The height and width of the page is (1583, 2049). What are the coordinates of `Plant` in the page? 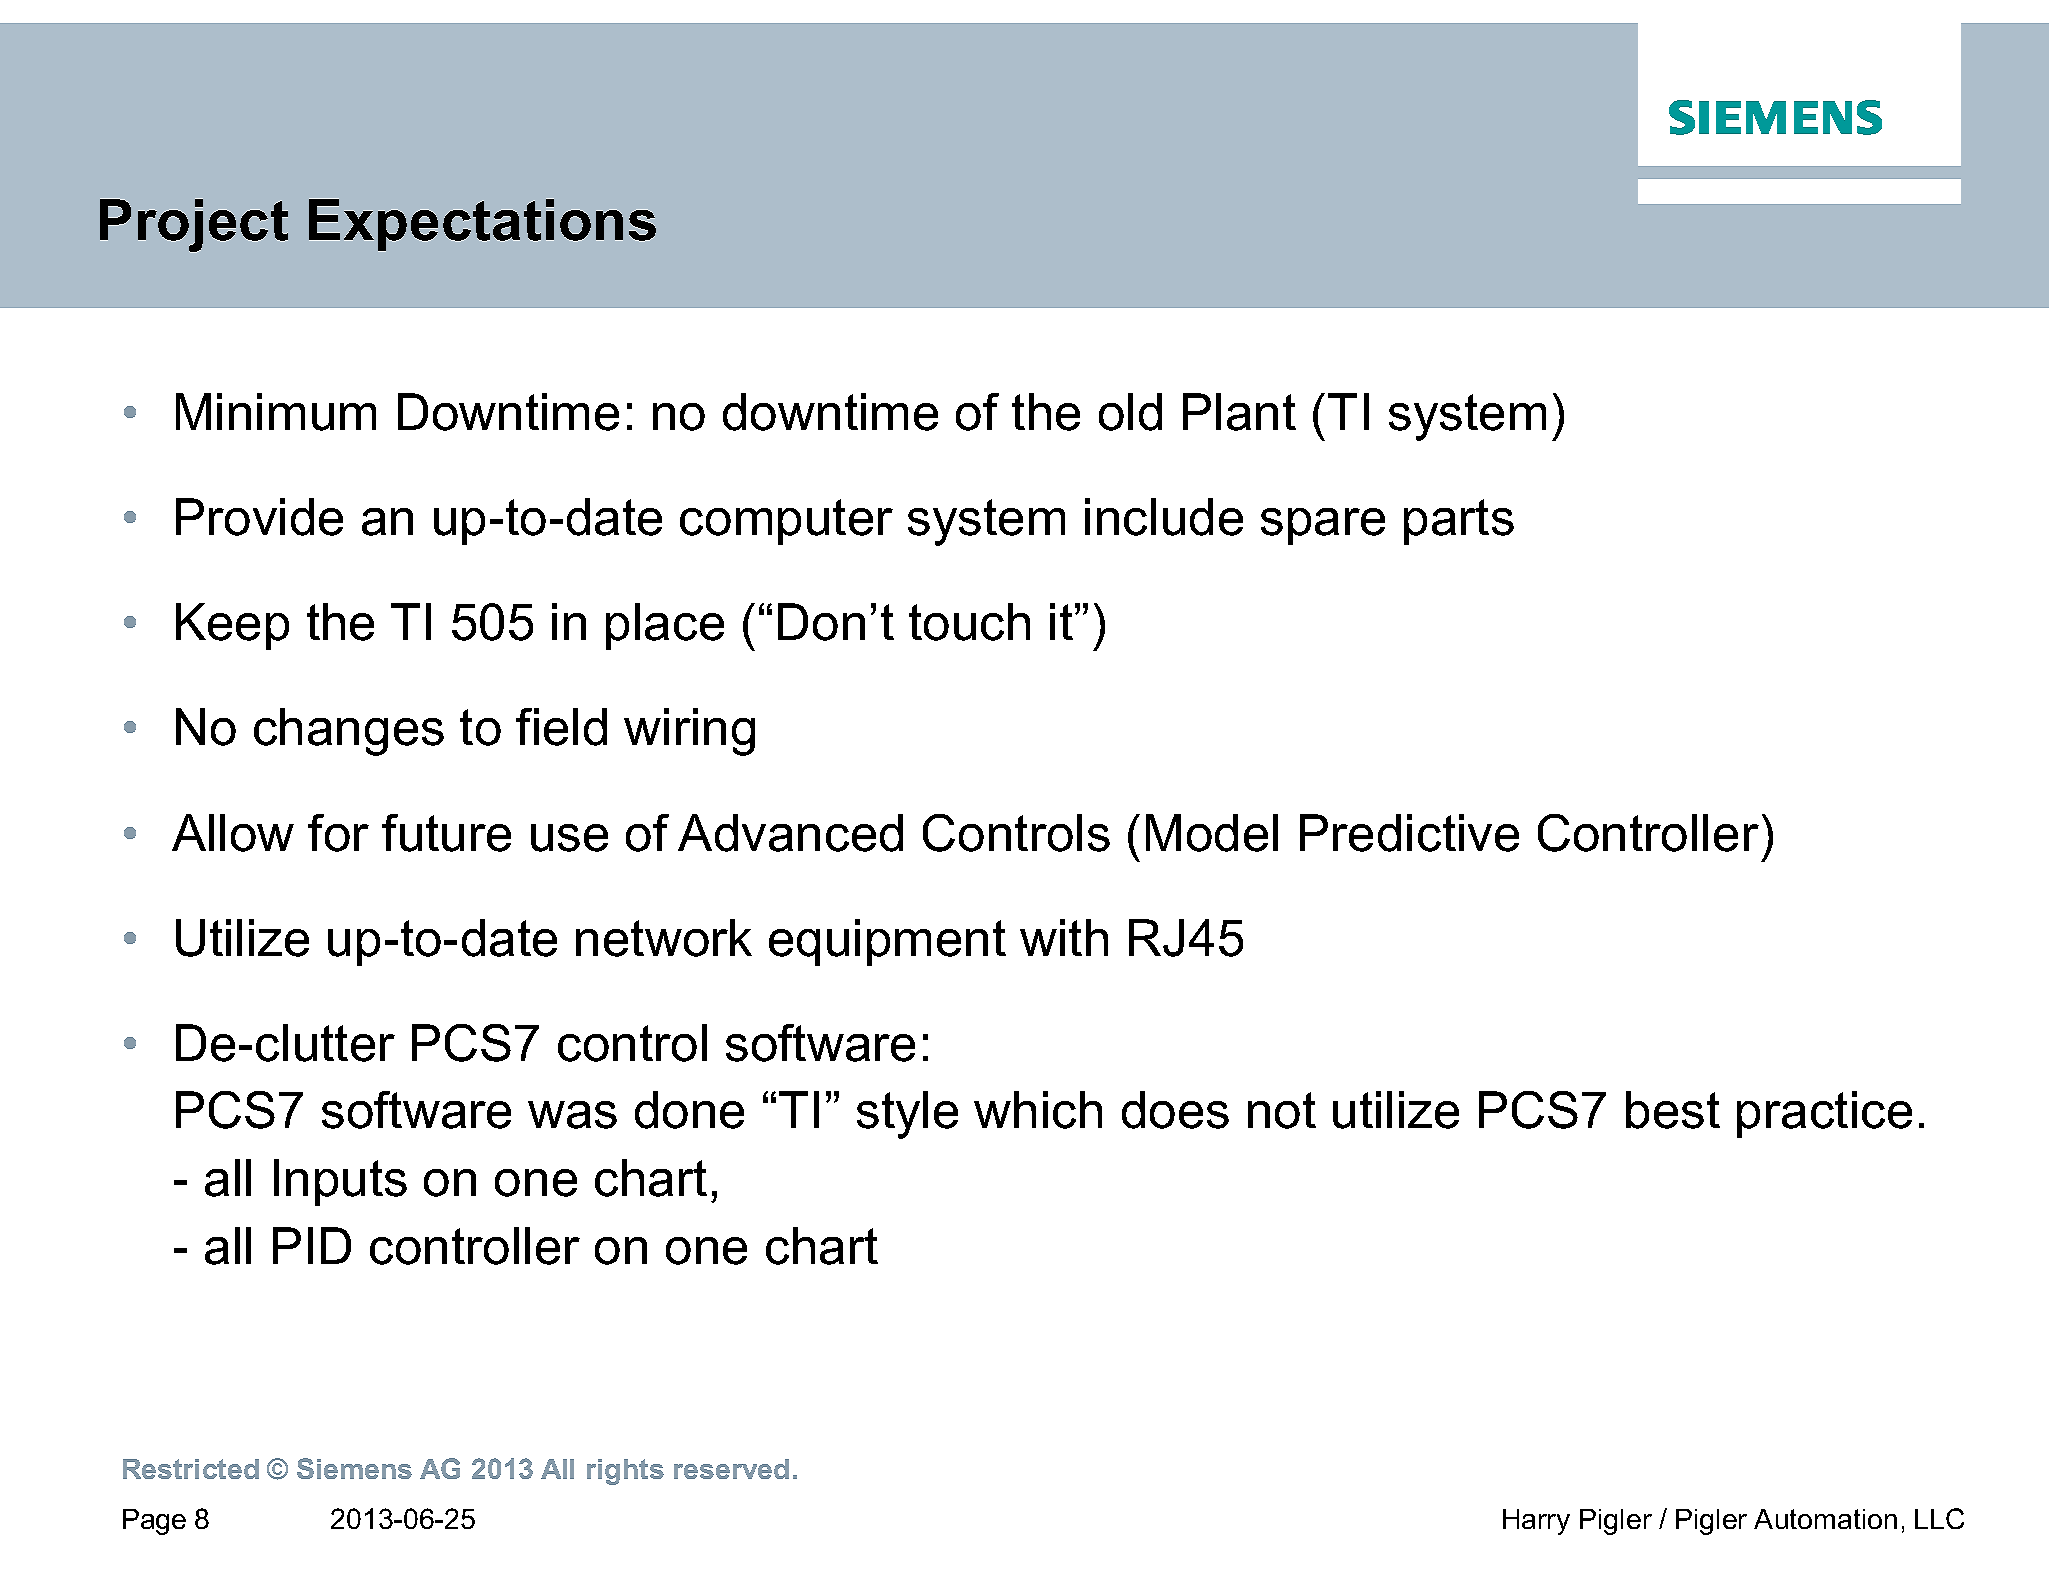 It's located at (1239, 412).
